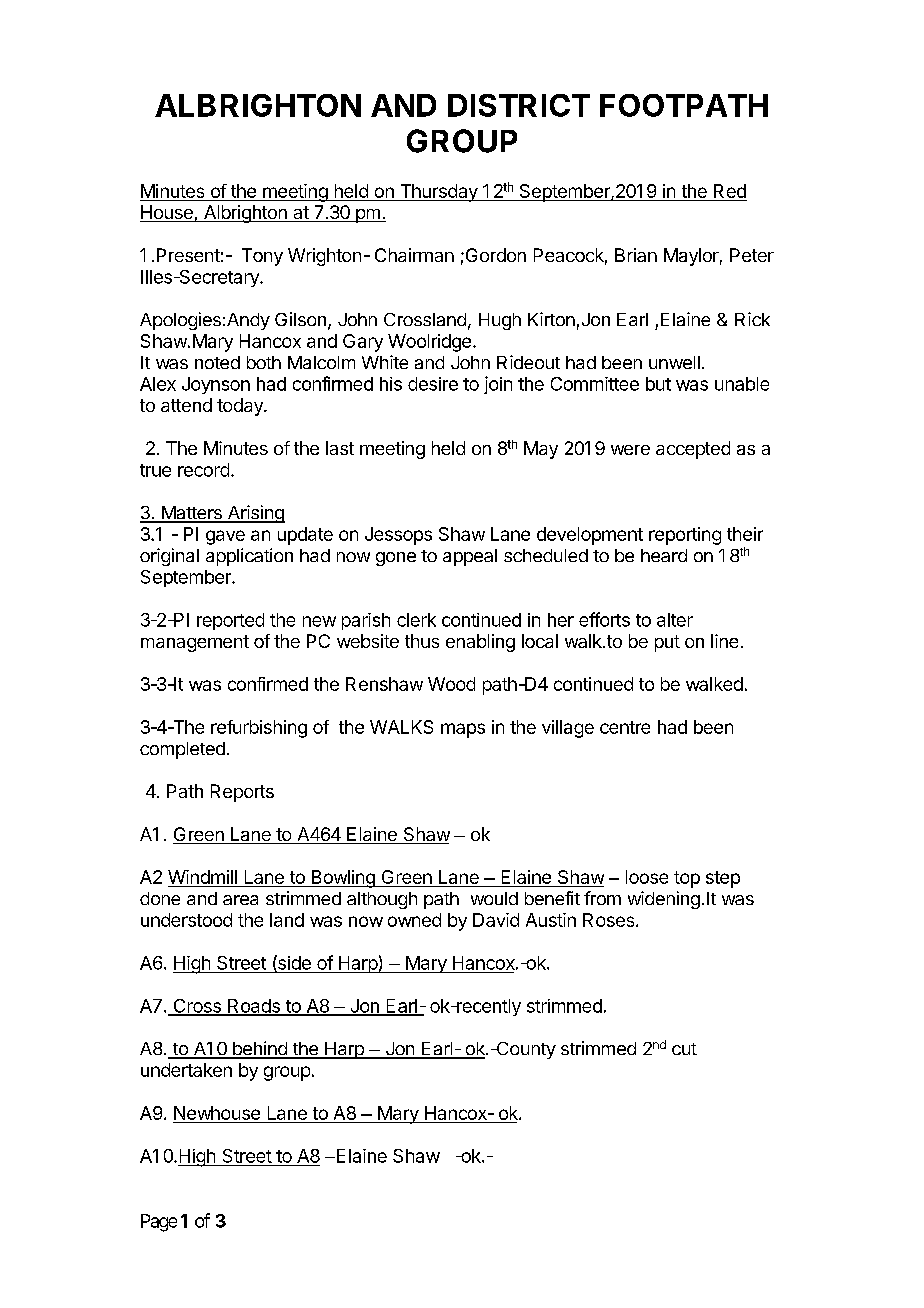  Describe the element at coordinates (730, 191) in the screenshot. I see `Red` at that location.
